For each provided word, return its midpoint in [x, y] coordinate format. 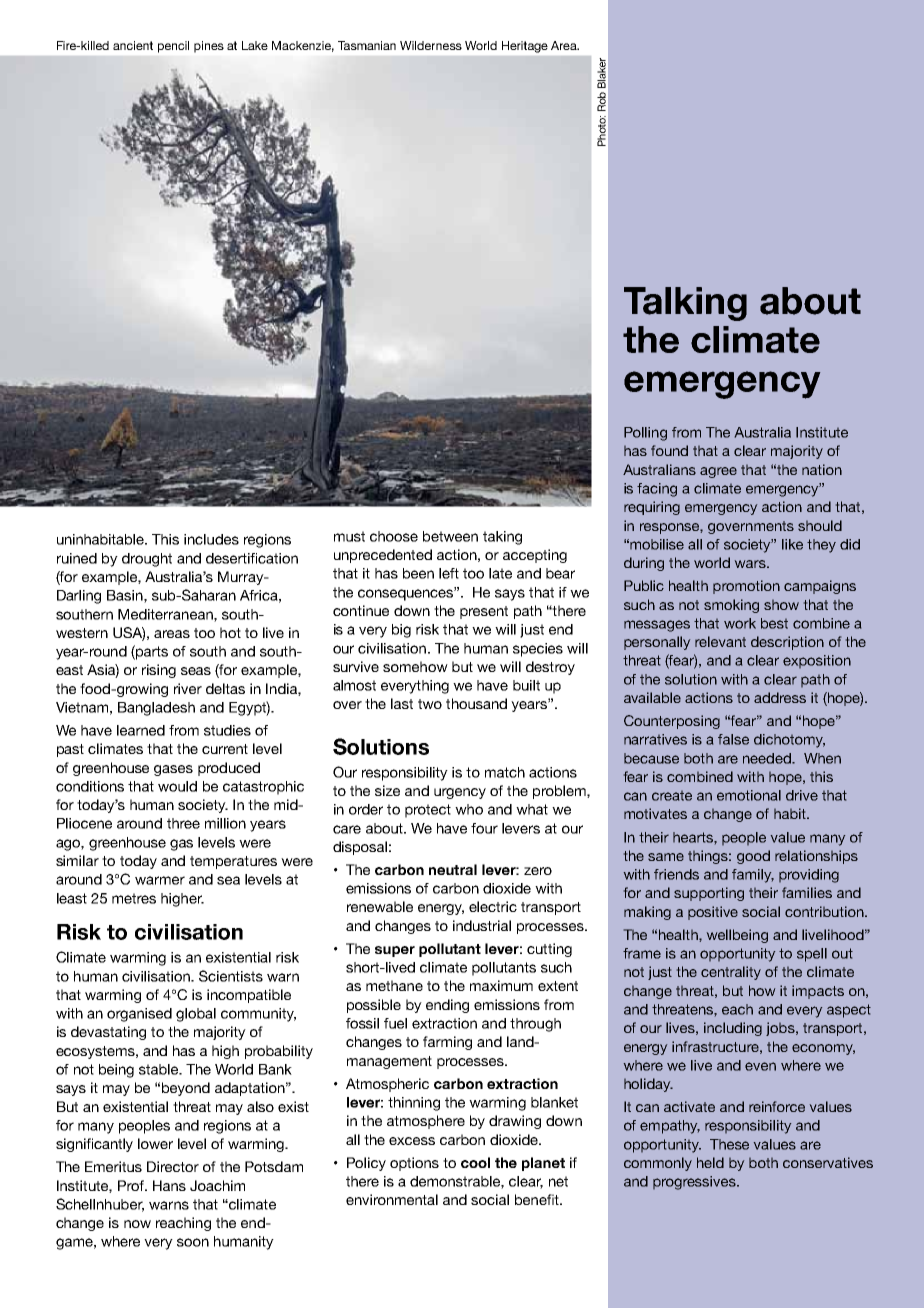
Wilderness [431, 45]
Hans [169, 1185]
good [753, 857]
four [484, 828]
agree [718, 472]
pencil [173, 47]
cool [475, 1162]
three [183, 823]
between [450, 536]
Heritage [525, 47]
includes [211, 539]
